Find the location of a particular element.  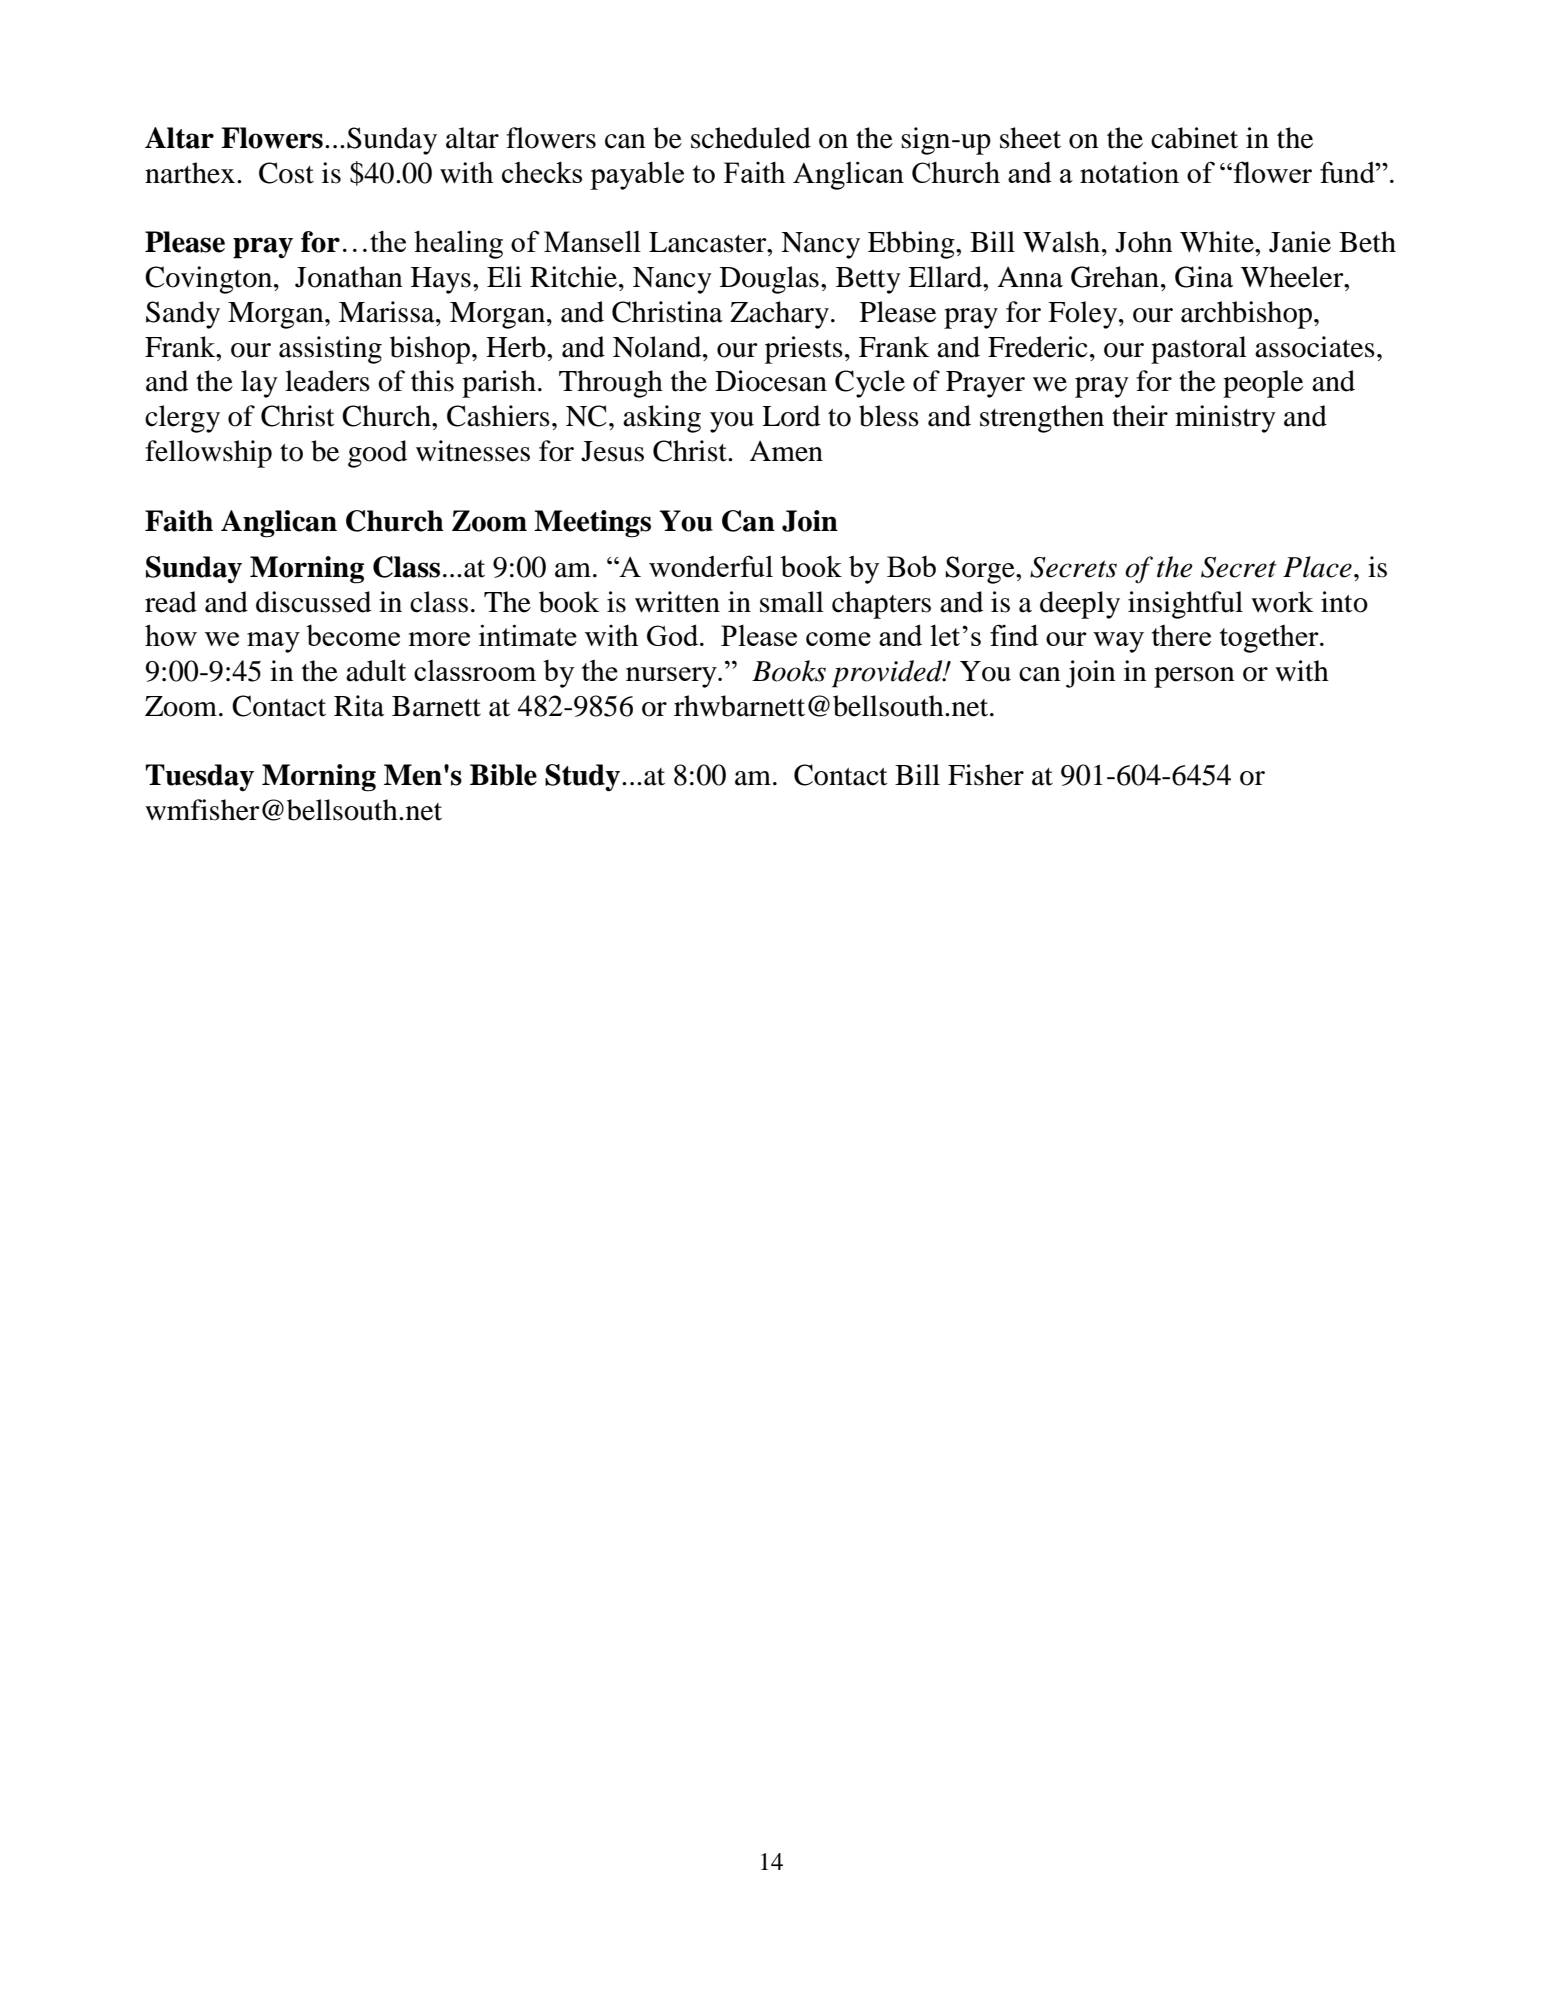

discussed is located at coordinates (313, 602).
